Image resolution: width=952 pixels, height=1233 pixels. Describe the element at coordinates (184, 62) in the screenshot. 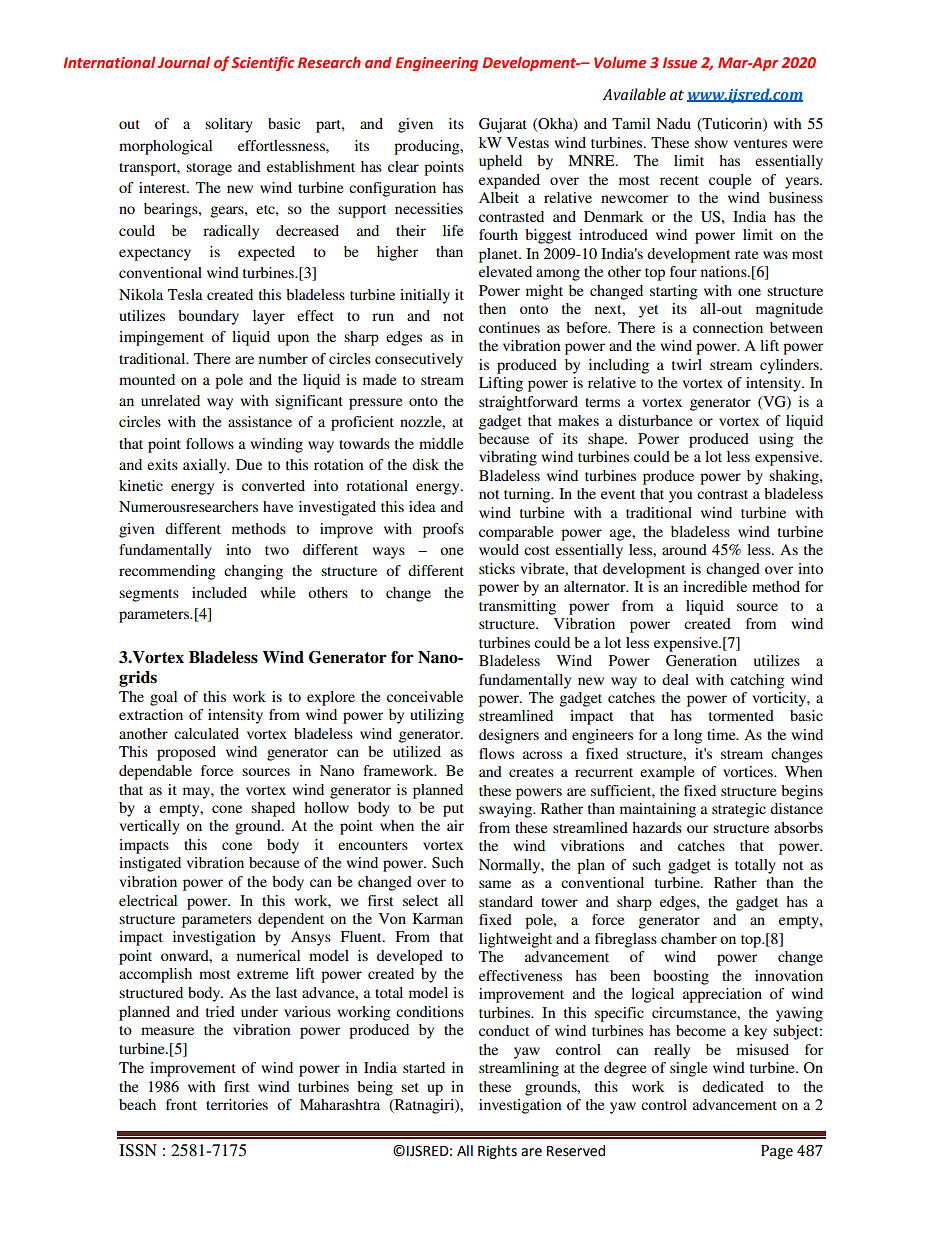

I see `Journal` at that location.
